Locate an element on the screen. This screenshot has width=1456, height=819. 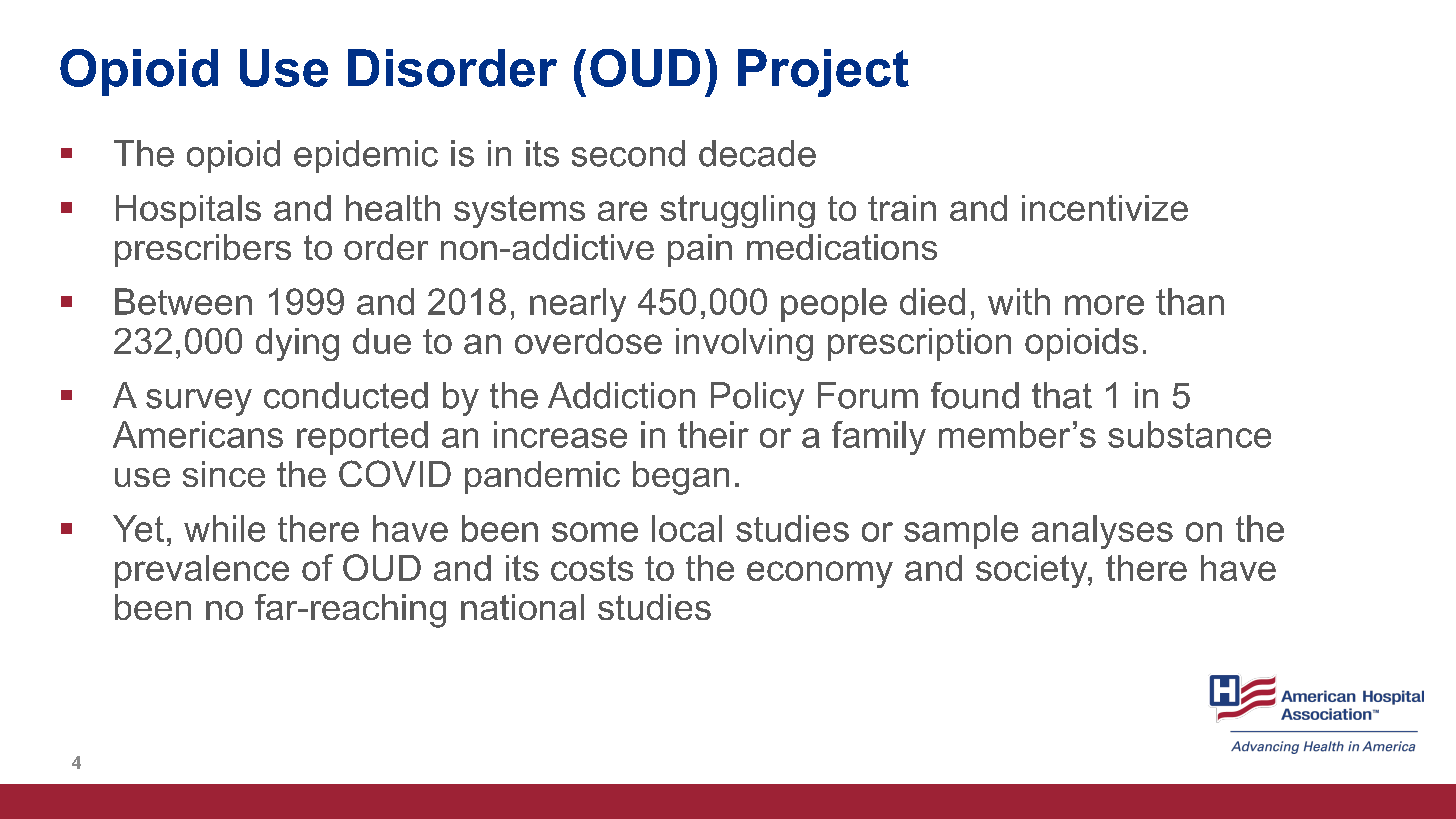
costs is located at coordinates (592, 568).
